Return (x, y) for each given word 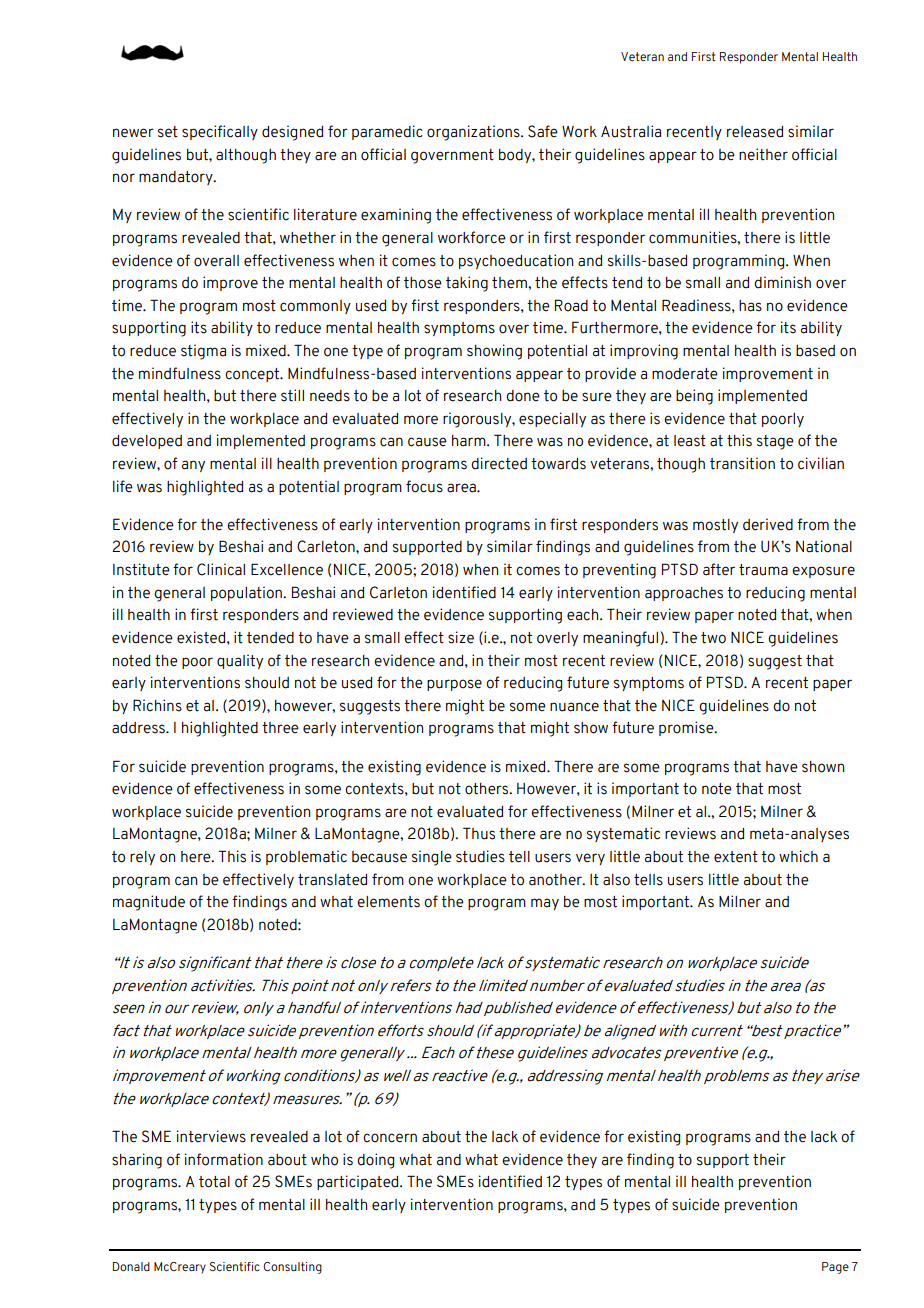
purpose (454, 685)
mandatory (177, 178)
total (214, 1182)
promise (687, 728)
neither (763, 154)
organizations (474, 133)
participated (359, 1182)
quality (240, 661)
